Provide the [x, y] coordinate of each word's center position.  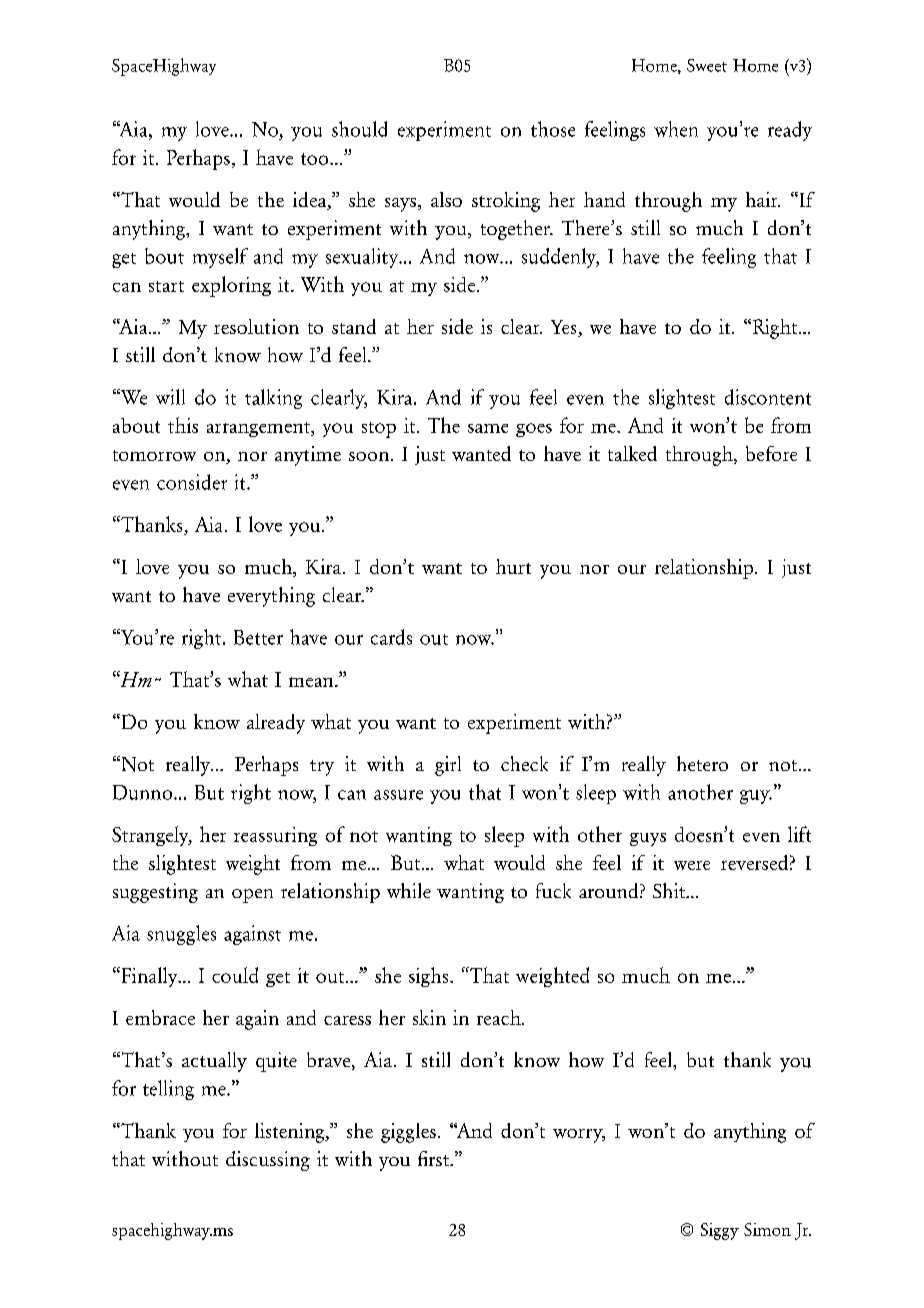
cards [391, 637]
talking [273, 399]
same [488, 428]
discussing [268, 1161]
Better [258, 637]
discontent [768, 397]
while [409, 890]
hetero [702, 763]
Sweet [707, 65]
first [434, 1158]
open [252, 896]
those [553, 129]
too [316, 159]
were [692, 865]
